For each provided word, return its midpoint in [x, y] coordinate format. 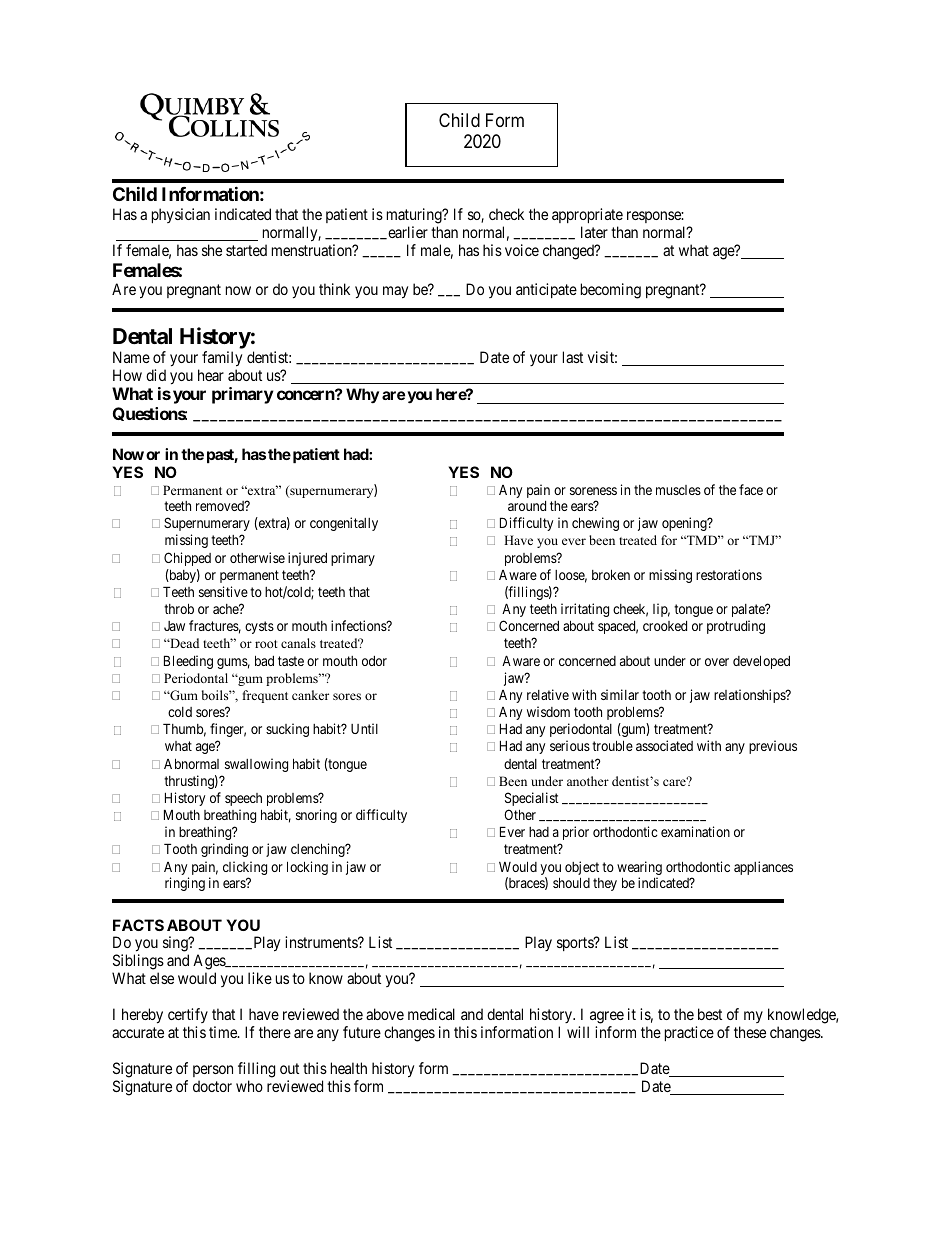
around [527, 506]
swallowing [256, 765]
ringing [185, 884]
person [213, 1071]
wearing [639, 869]
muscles [678, 490]
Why [362, 396]
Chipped [187, 559]
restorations [729, 574]
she [212, 250]
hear [211, 375]
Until [364, 728]
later [594, 232]
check [506, 214]
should [571, 882]
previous [773, 747]
